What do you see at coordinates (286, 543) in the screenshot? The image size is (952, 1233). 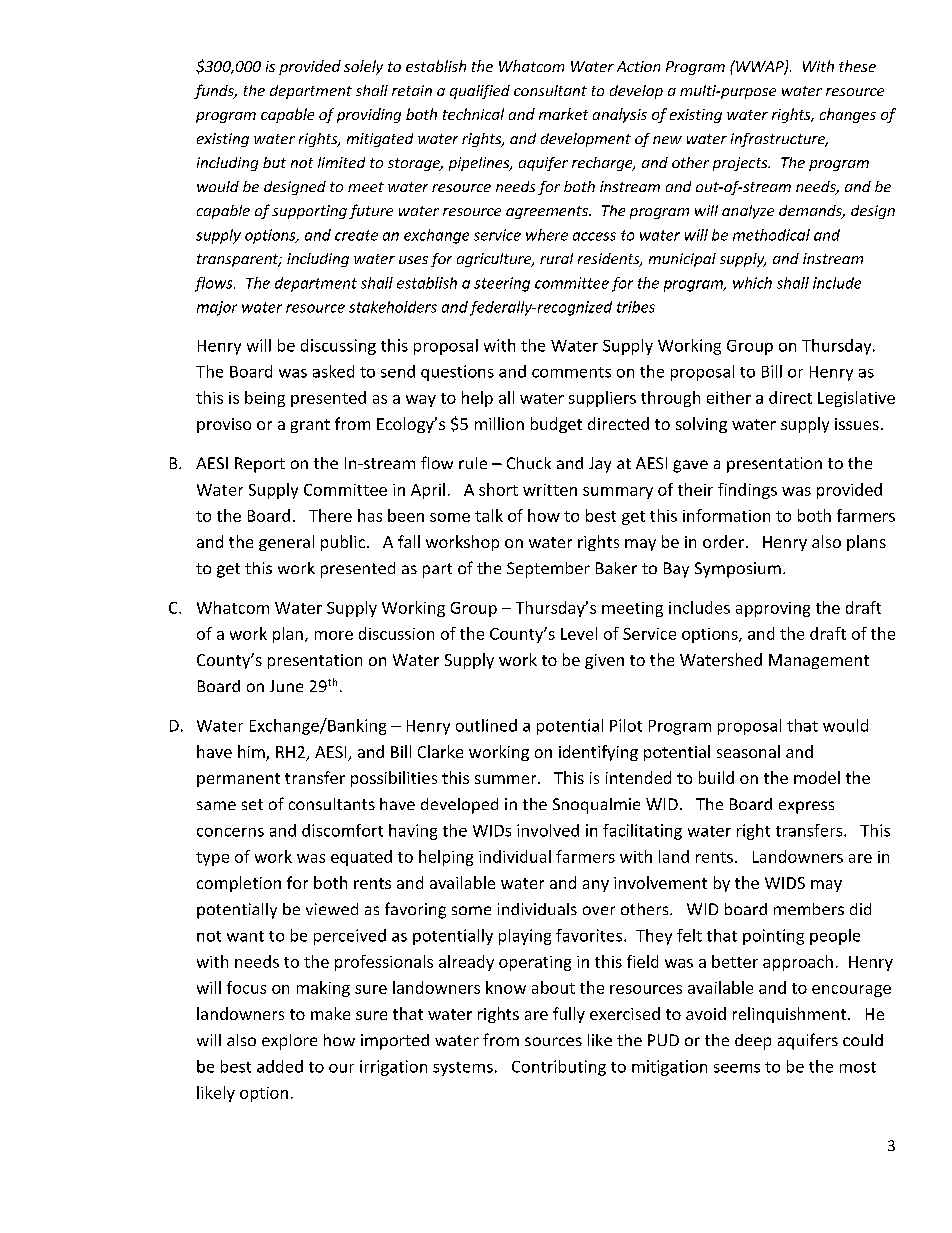 I see `general` at bounding box center [286, 543].
